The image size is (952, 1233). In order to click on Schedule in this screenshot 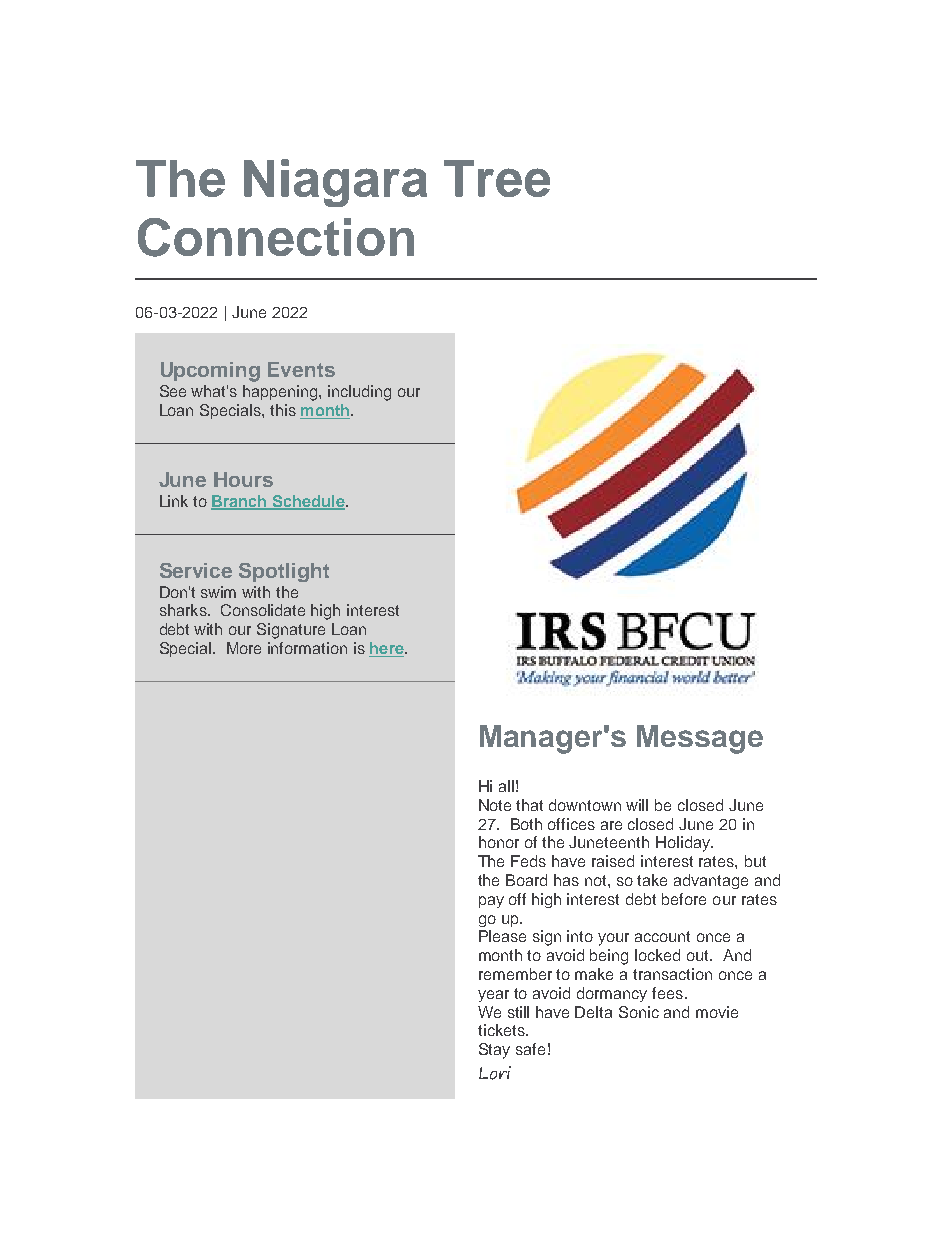, I will do `click(308, 502)`.
